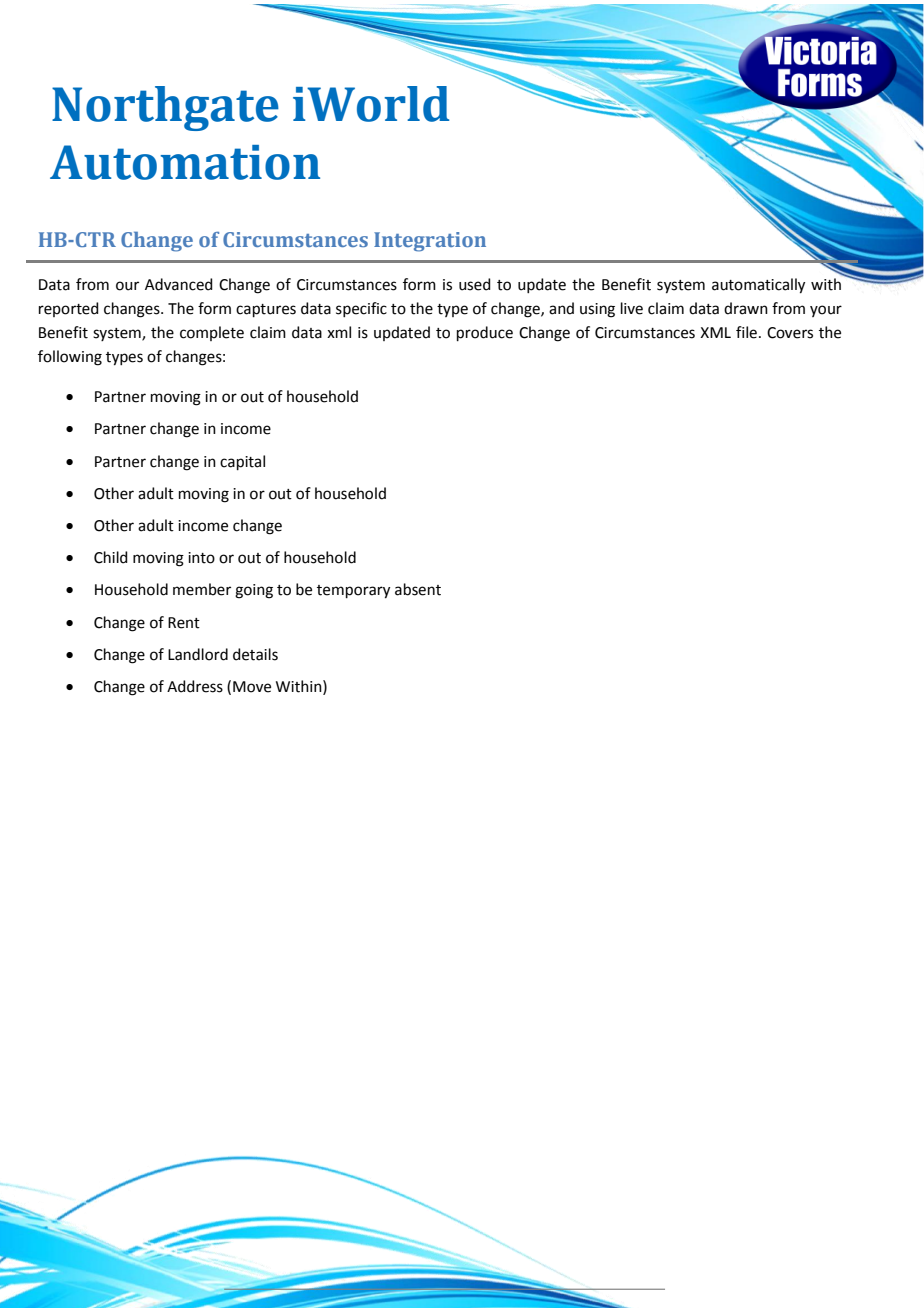  I want to click on Advanced, so click(179, 284).
